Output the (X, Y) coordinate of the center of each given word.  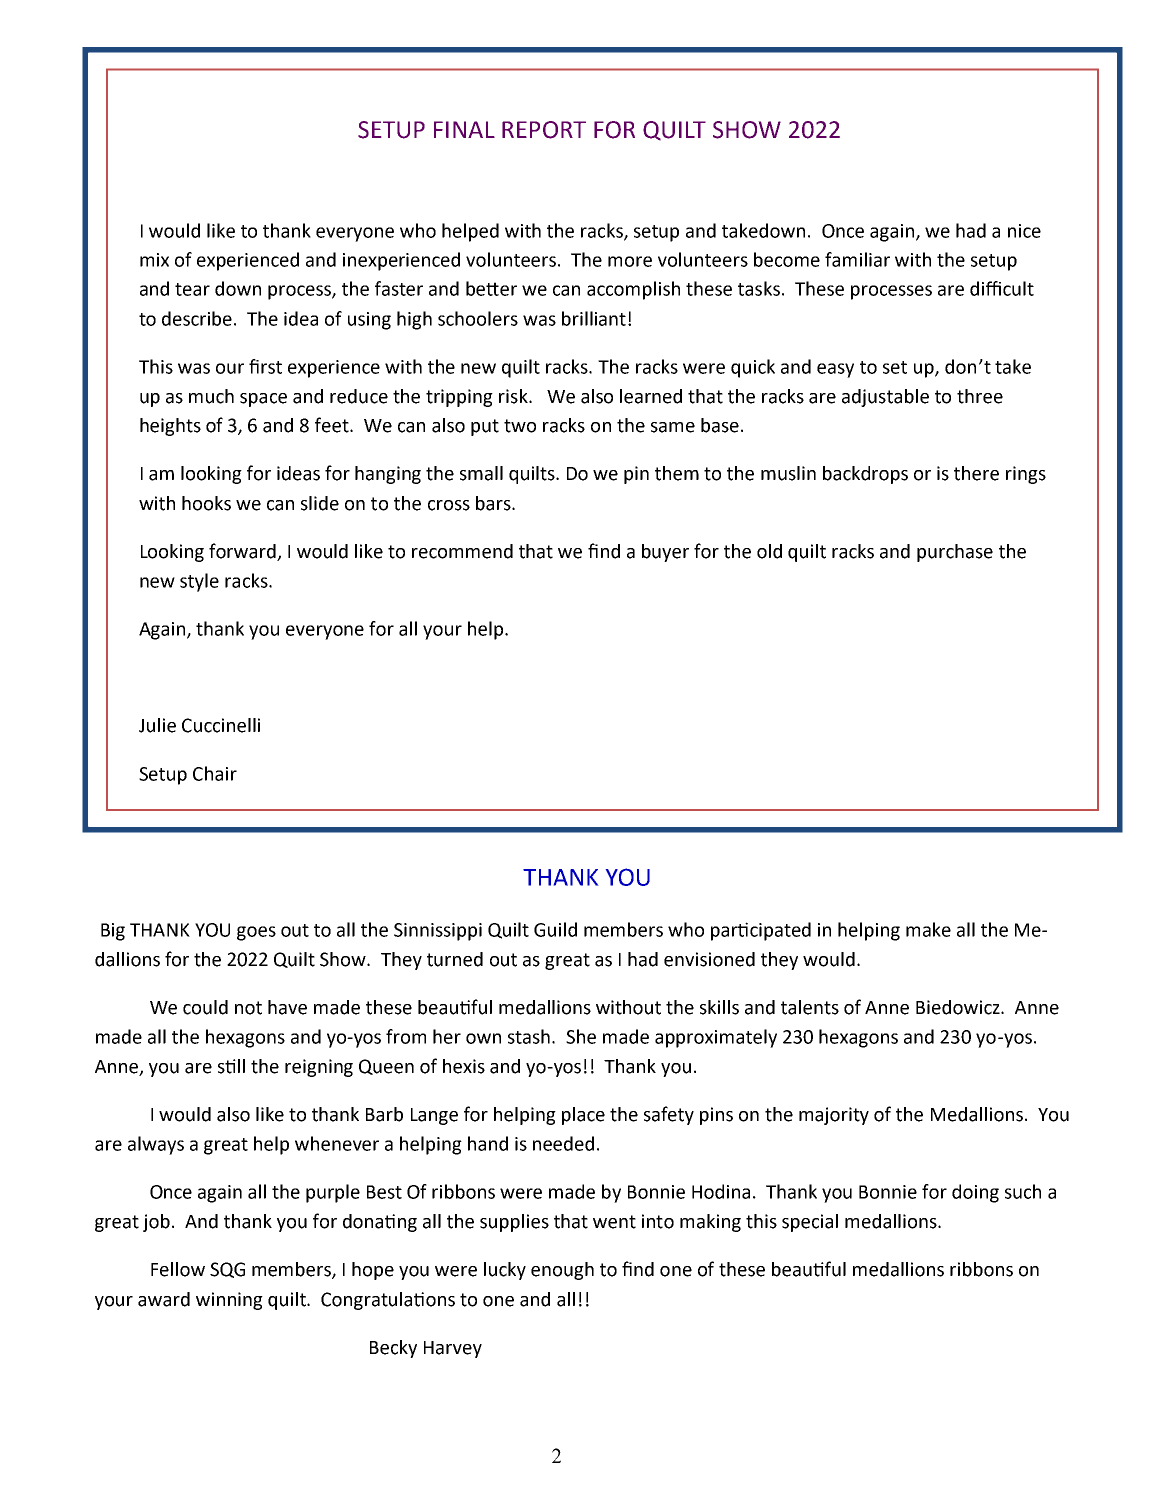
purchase (955, 553)
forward (243, 552)
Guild (555, 929)
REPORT (544, 130)
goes (256, 933)
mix (154, 260)
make (928, 929)
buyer (665, 553)
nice (1024, 231)
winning (229, 1301)
